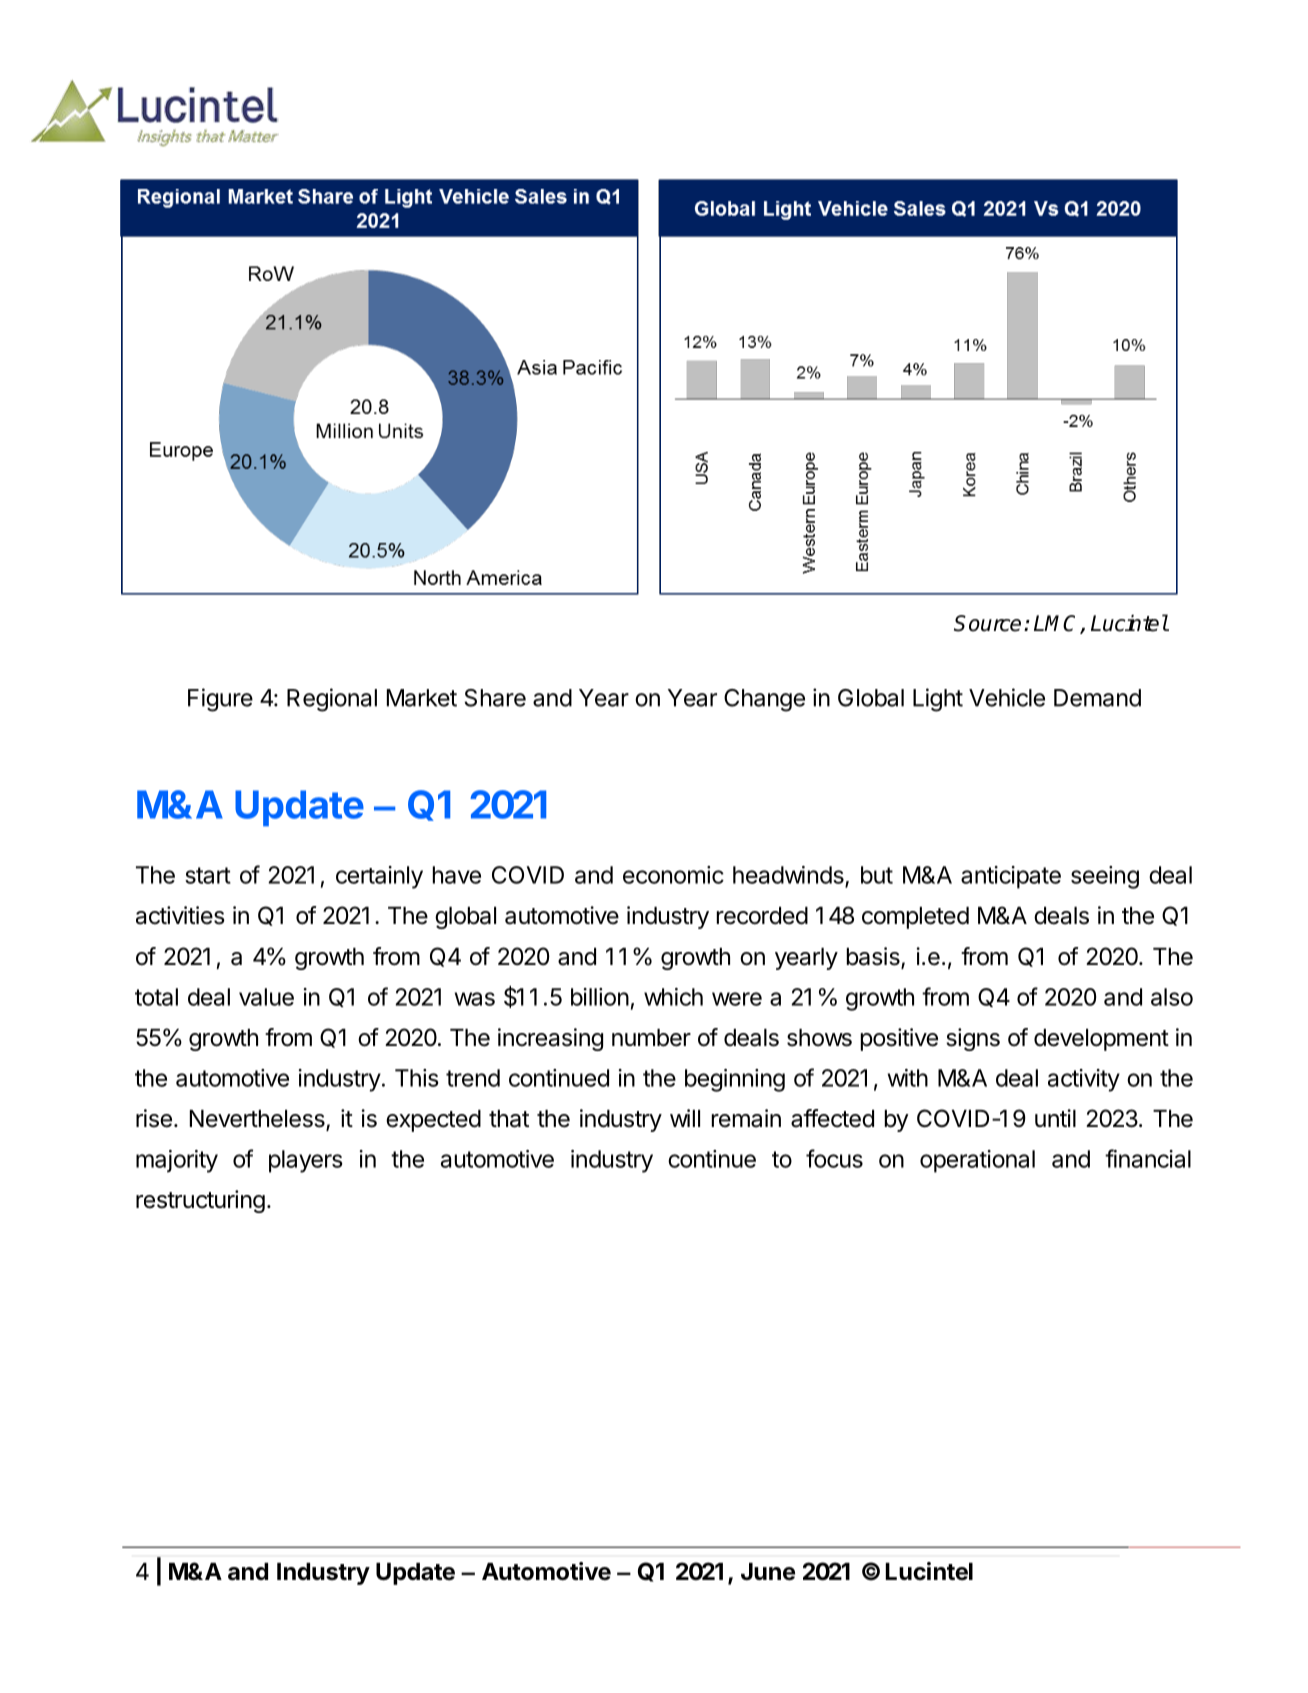 The image size is (1308, 1693). Describe the element at coordinates (220, 700) in the screenshot. I see `Figure` at that location.
